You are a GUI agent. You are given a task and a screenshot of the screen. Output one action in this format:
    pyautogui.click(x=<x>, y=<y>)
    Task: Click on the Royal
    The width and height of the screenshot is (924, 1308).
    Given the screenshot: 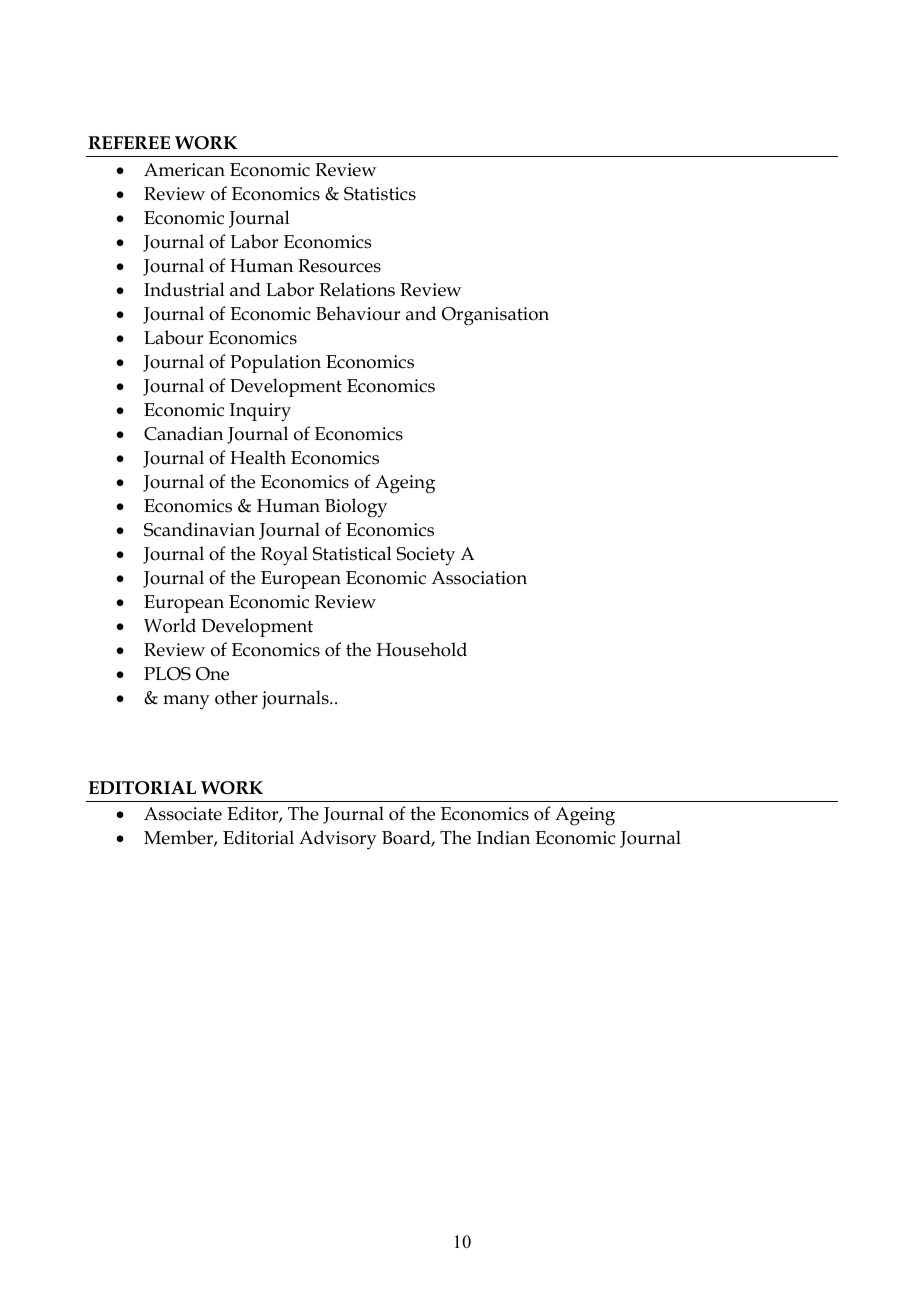 What is the action you would take?
    pyautogui.click(x=284, y=556)
